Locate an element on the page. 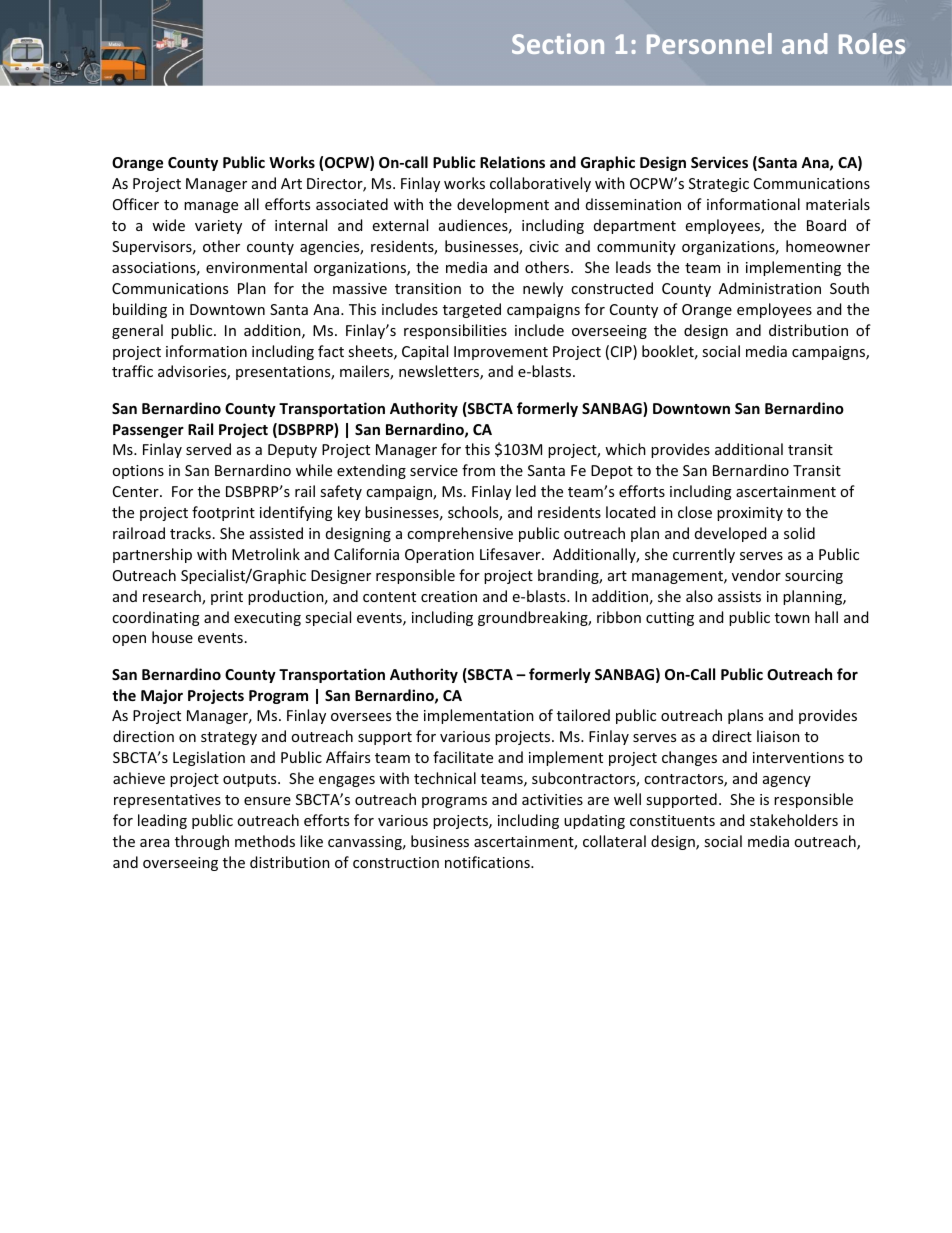  stakeholders is located at coordinates (794, 820).
